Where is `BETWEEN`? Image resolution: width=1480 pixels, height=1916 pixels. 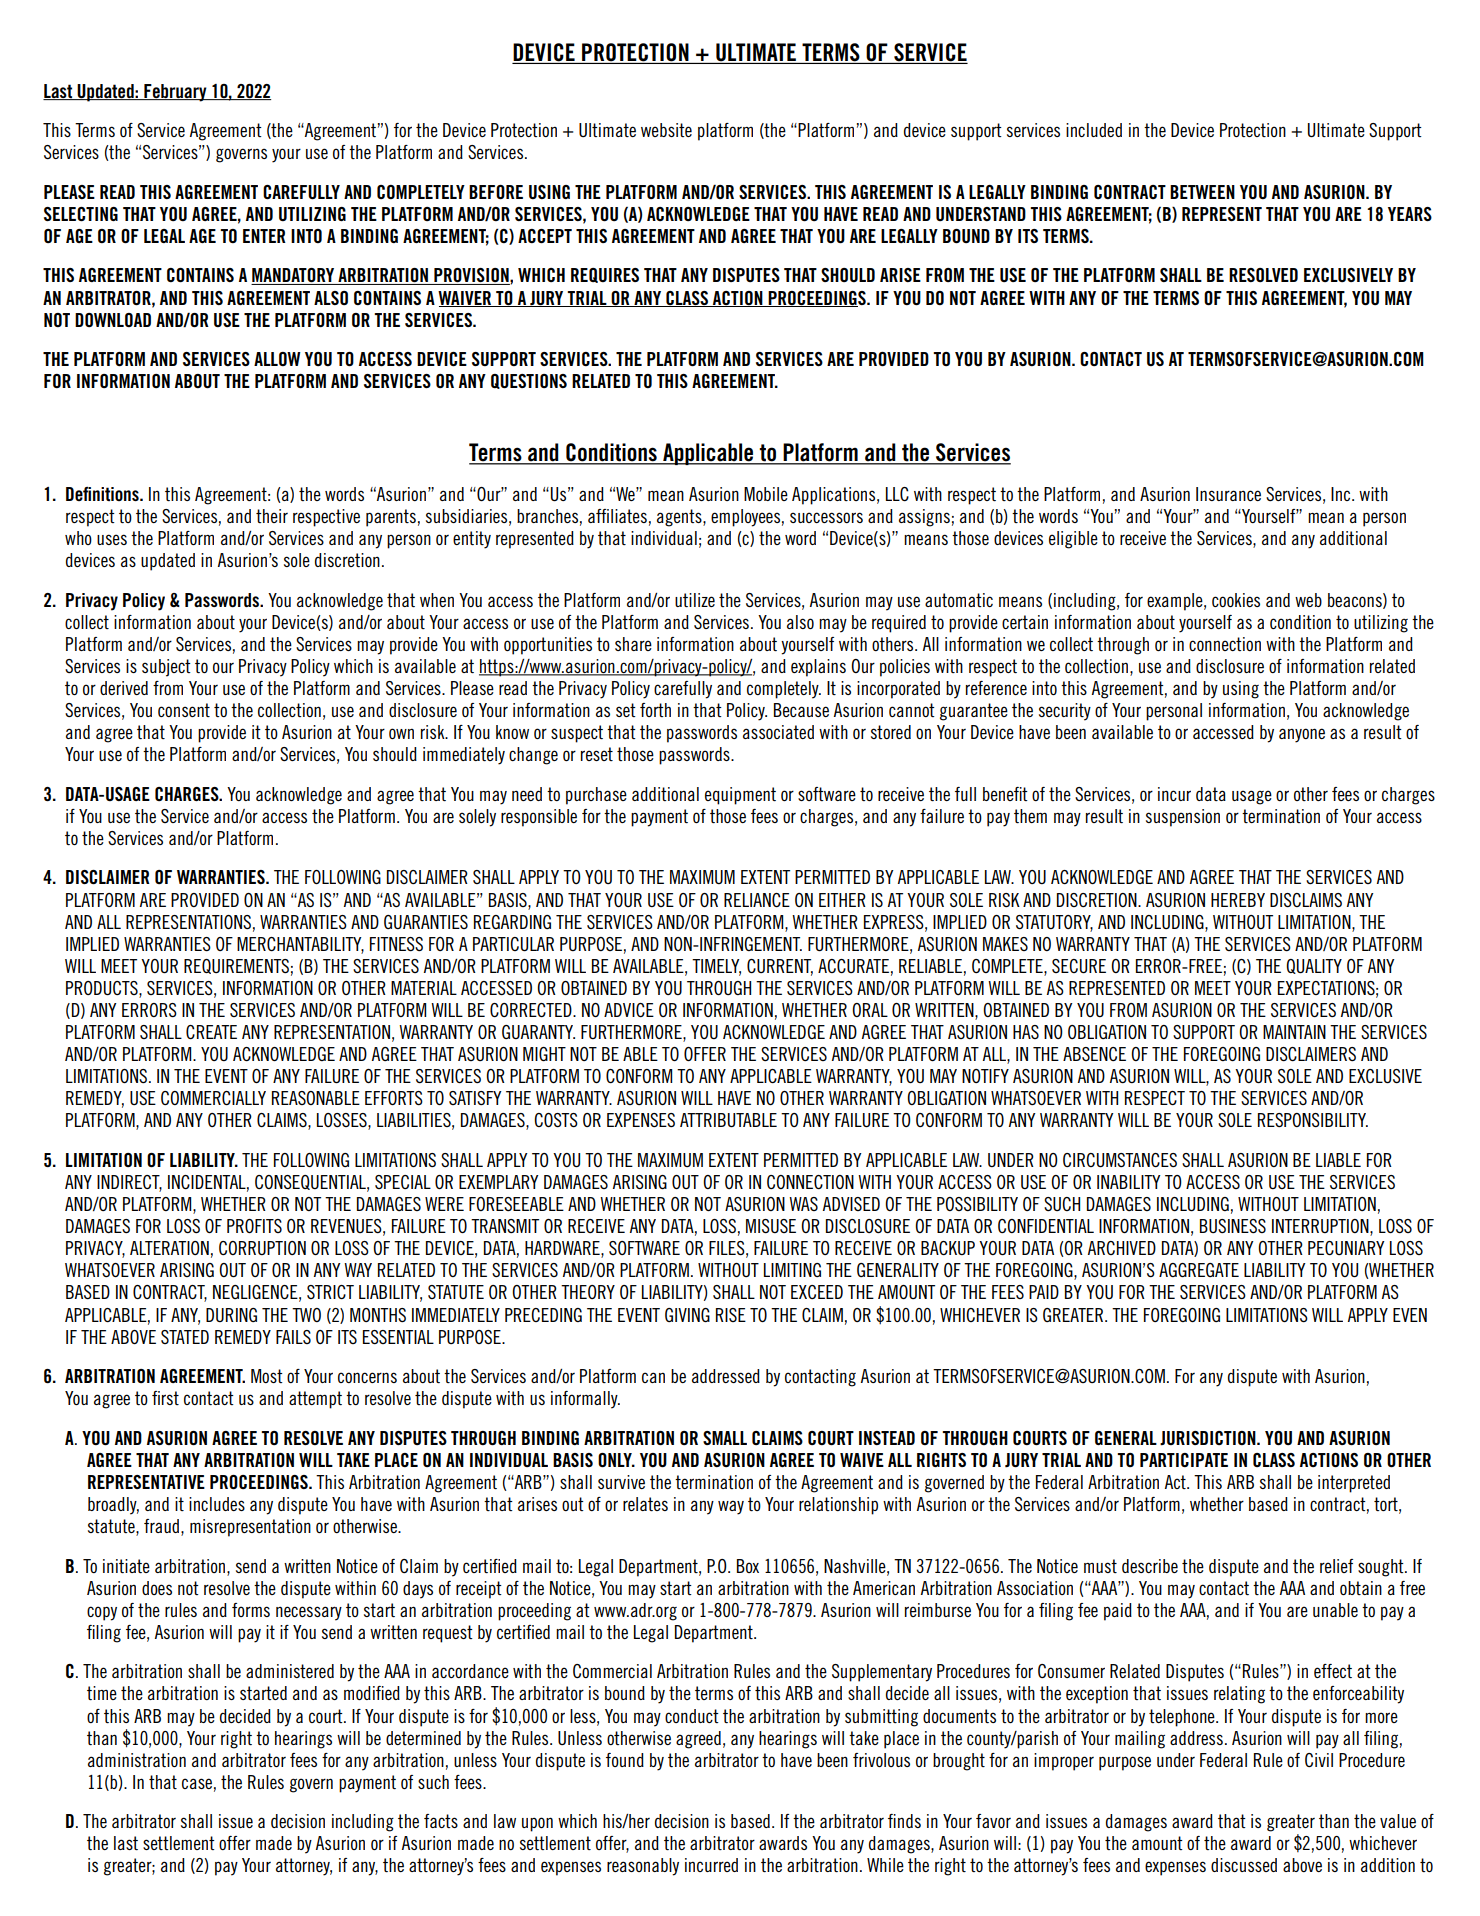 BETWEEN is located at coordinates (1202, 192).
